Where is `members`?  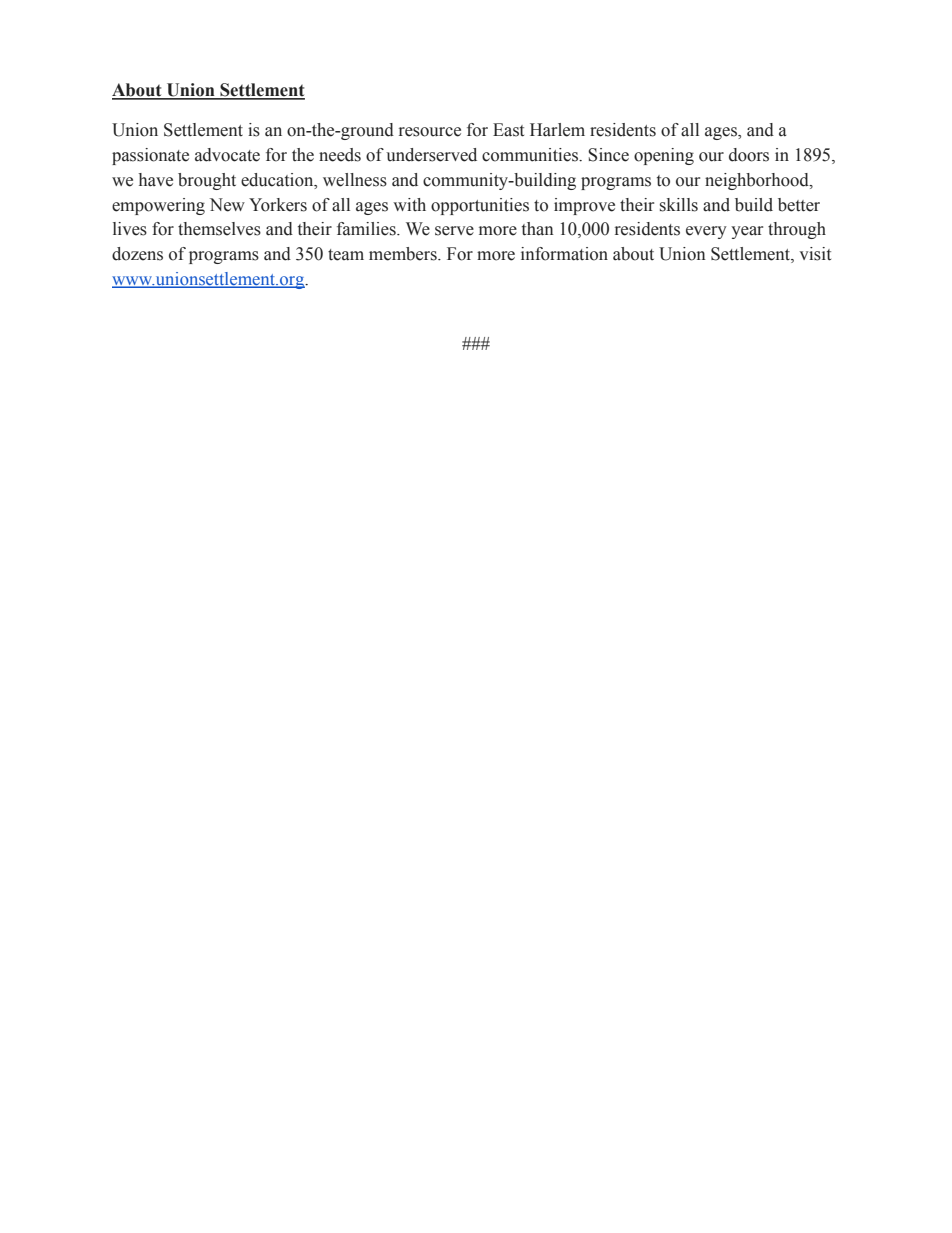
members is located at coordinates (404, 254).
